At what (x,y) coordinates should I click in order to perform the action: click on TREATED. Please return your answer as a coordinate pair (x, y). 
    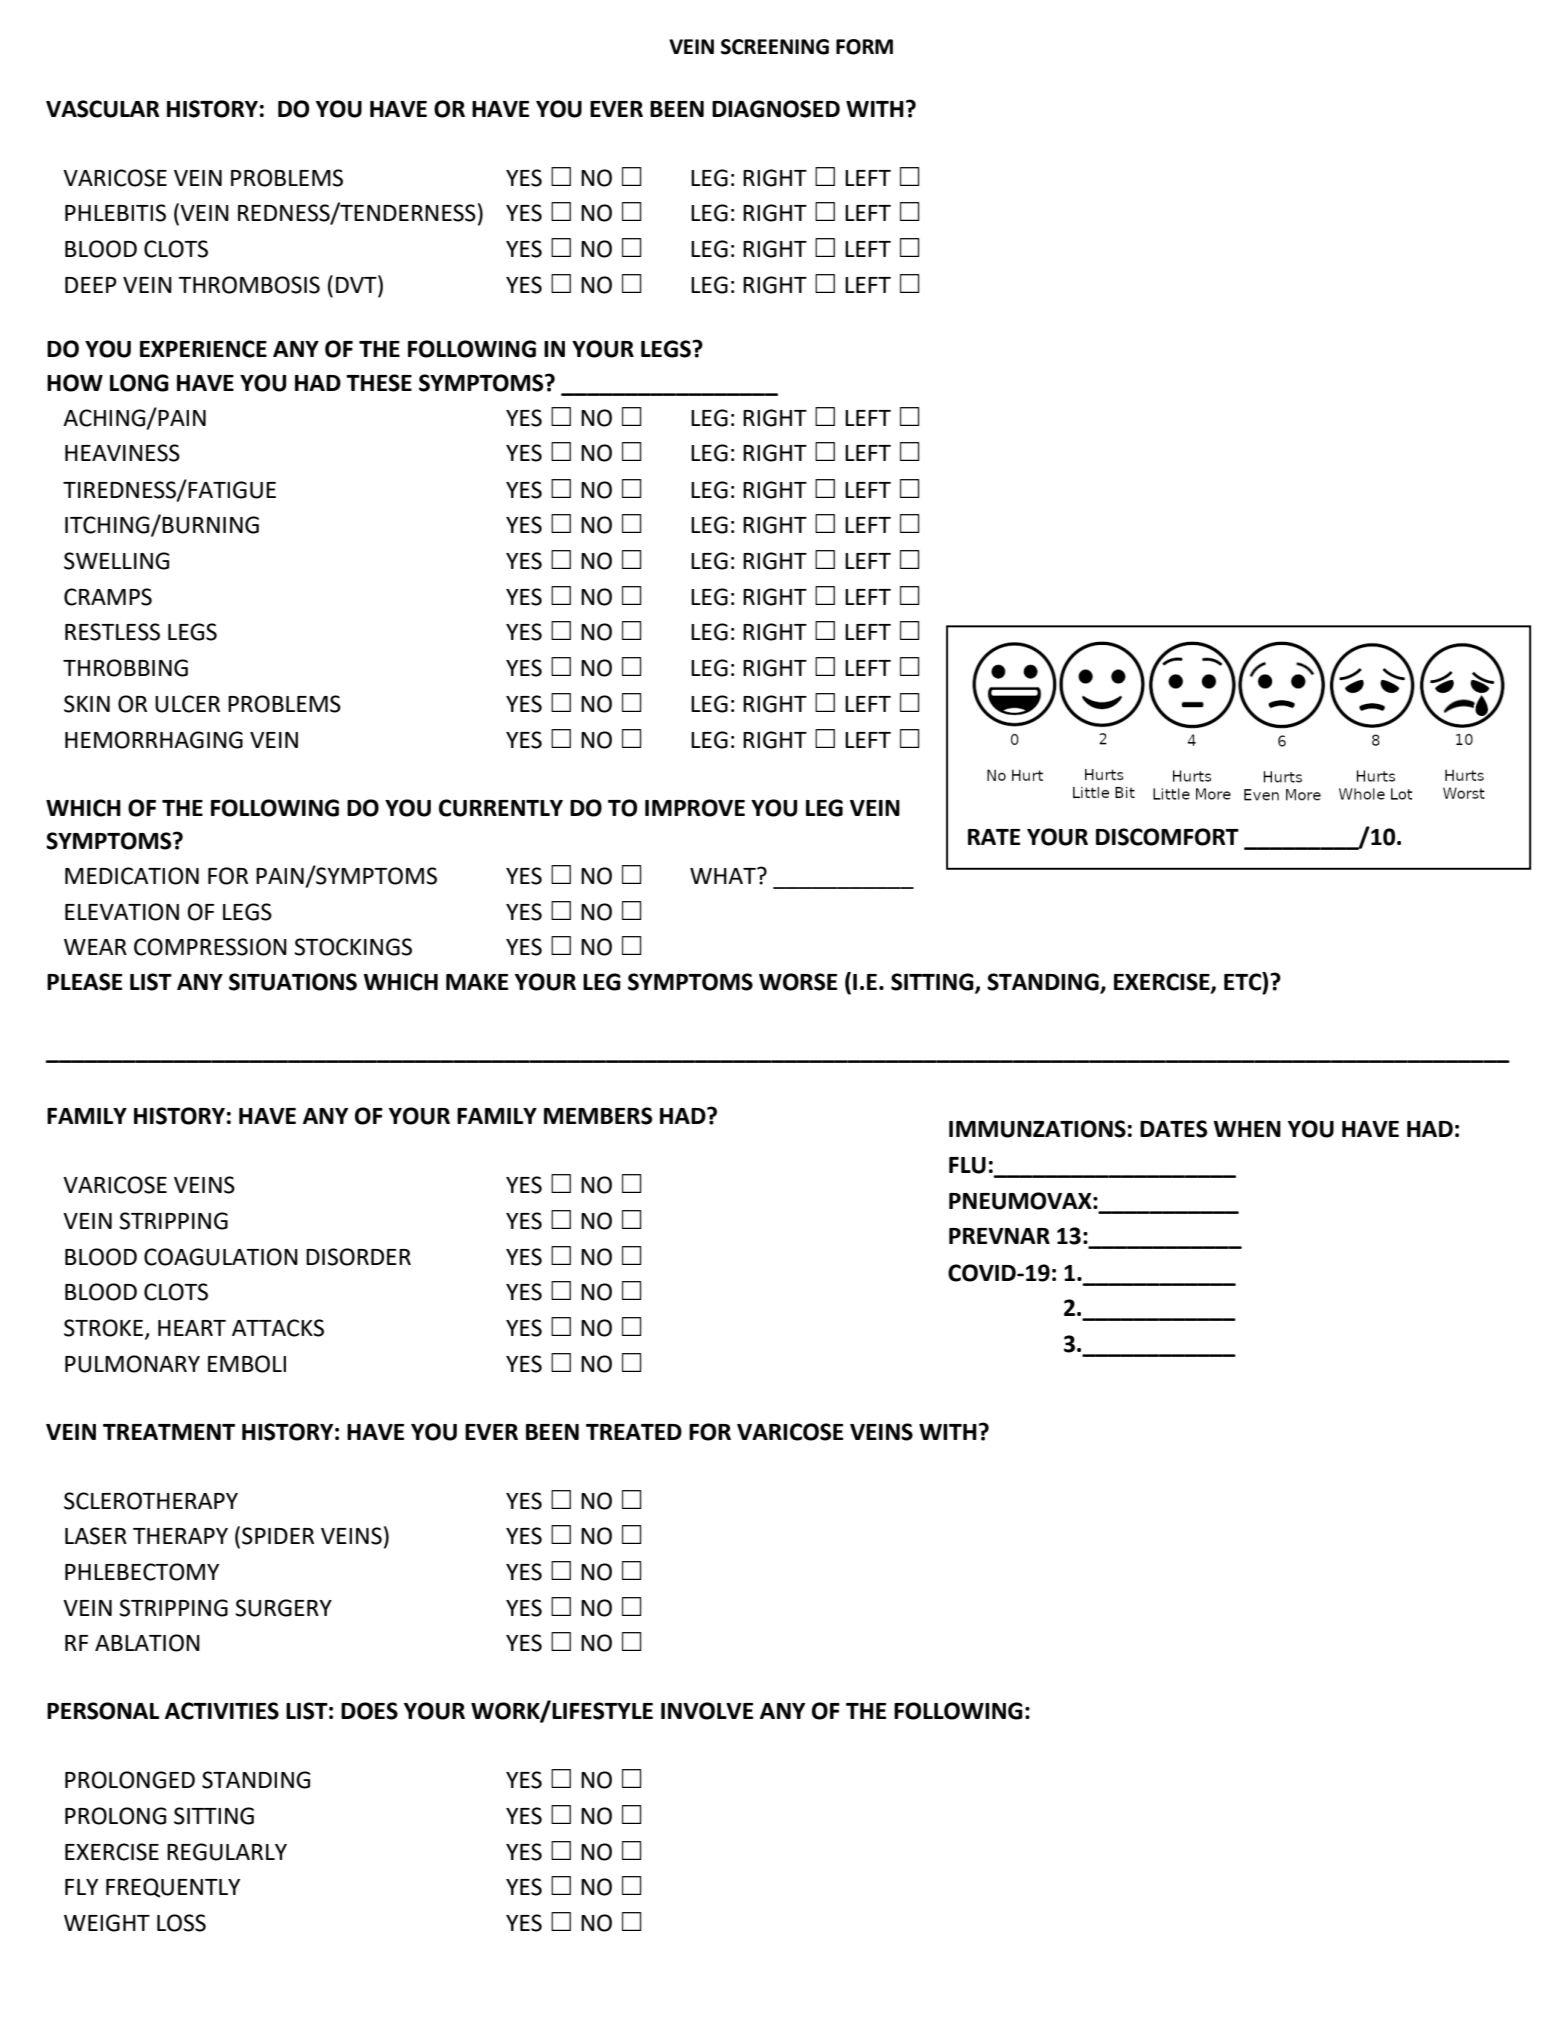
    Looking at the image, I should click on (634, 1432).
